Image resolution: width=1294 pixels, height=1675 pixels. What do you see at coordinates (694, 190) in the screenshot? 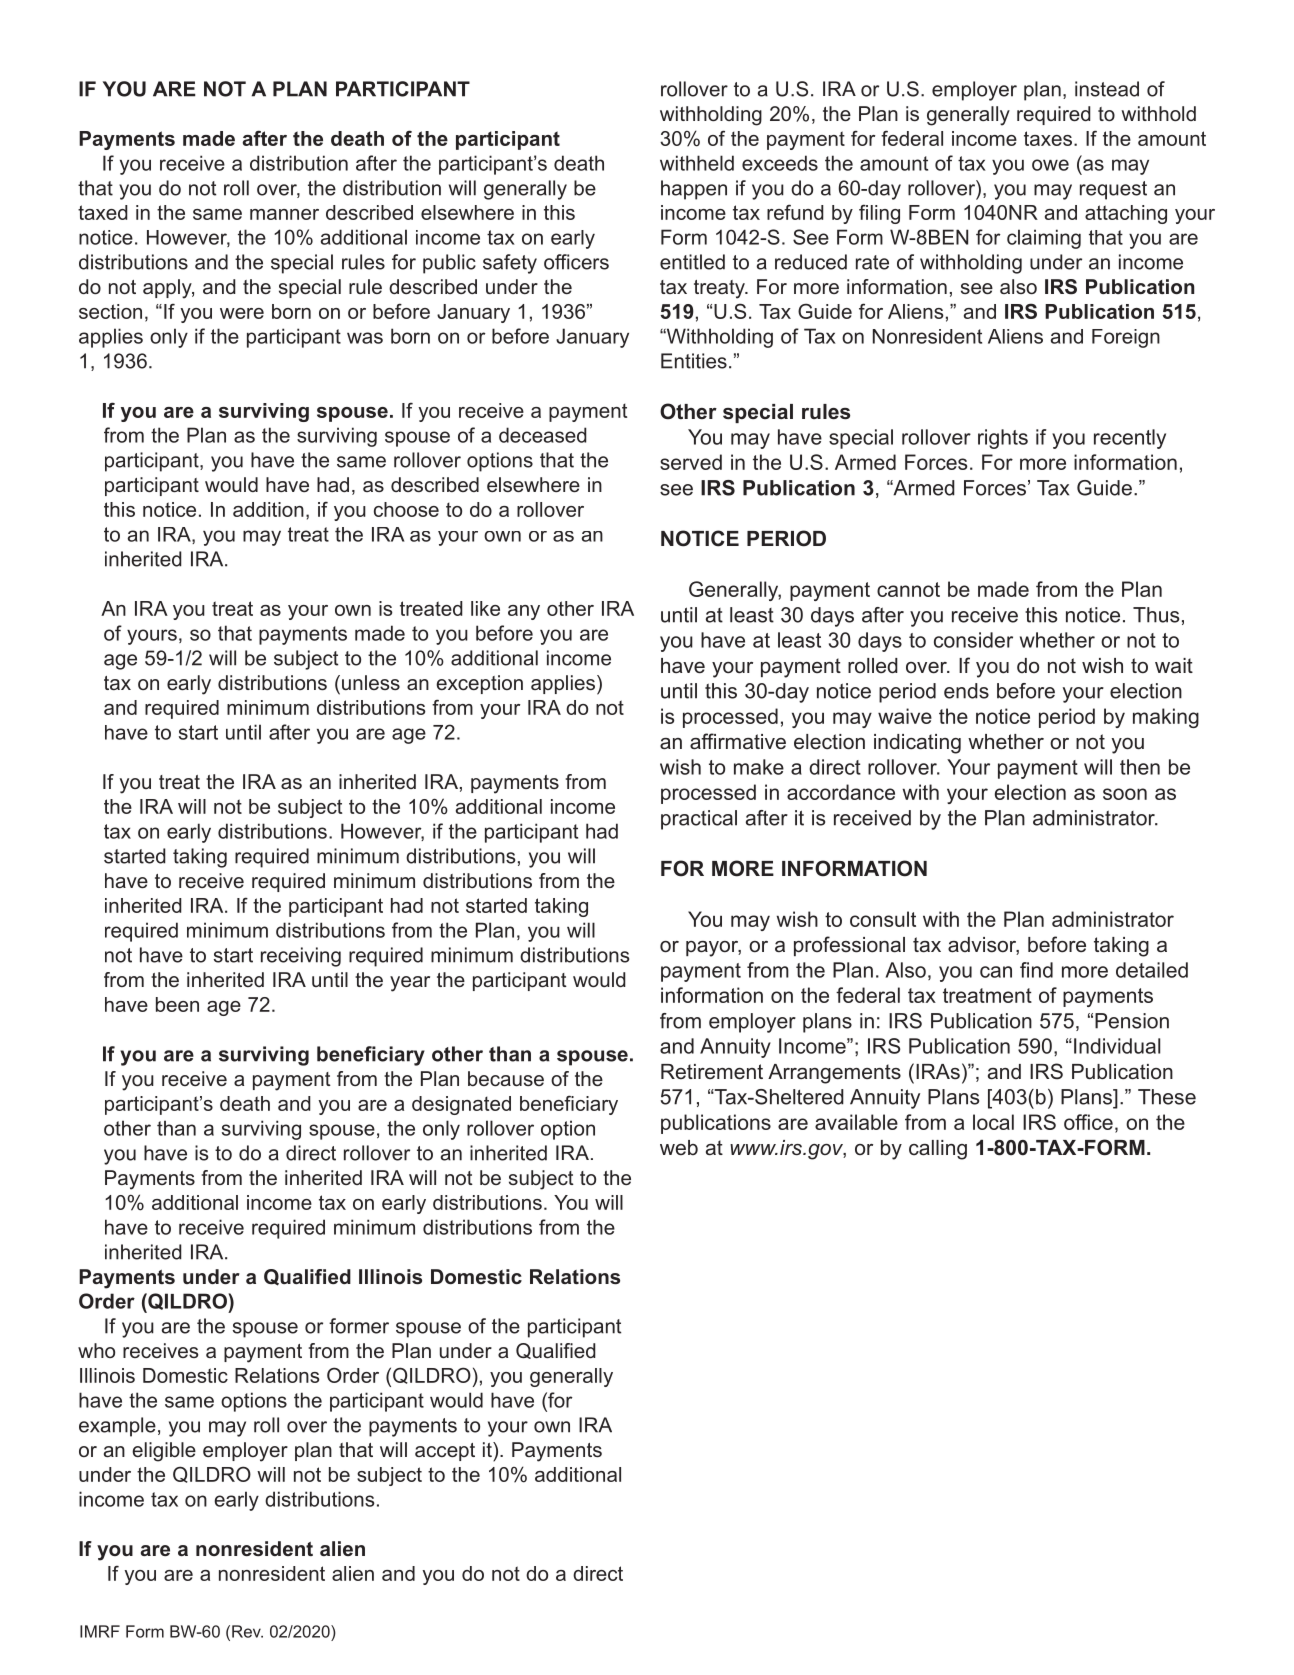
I see `happen` at bounding box center [694, 190].
